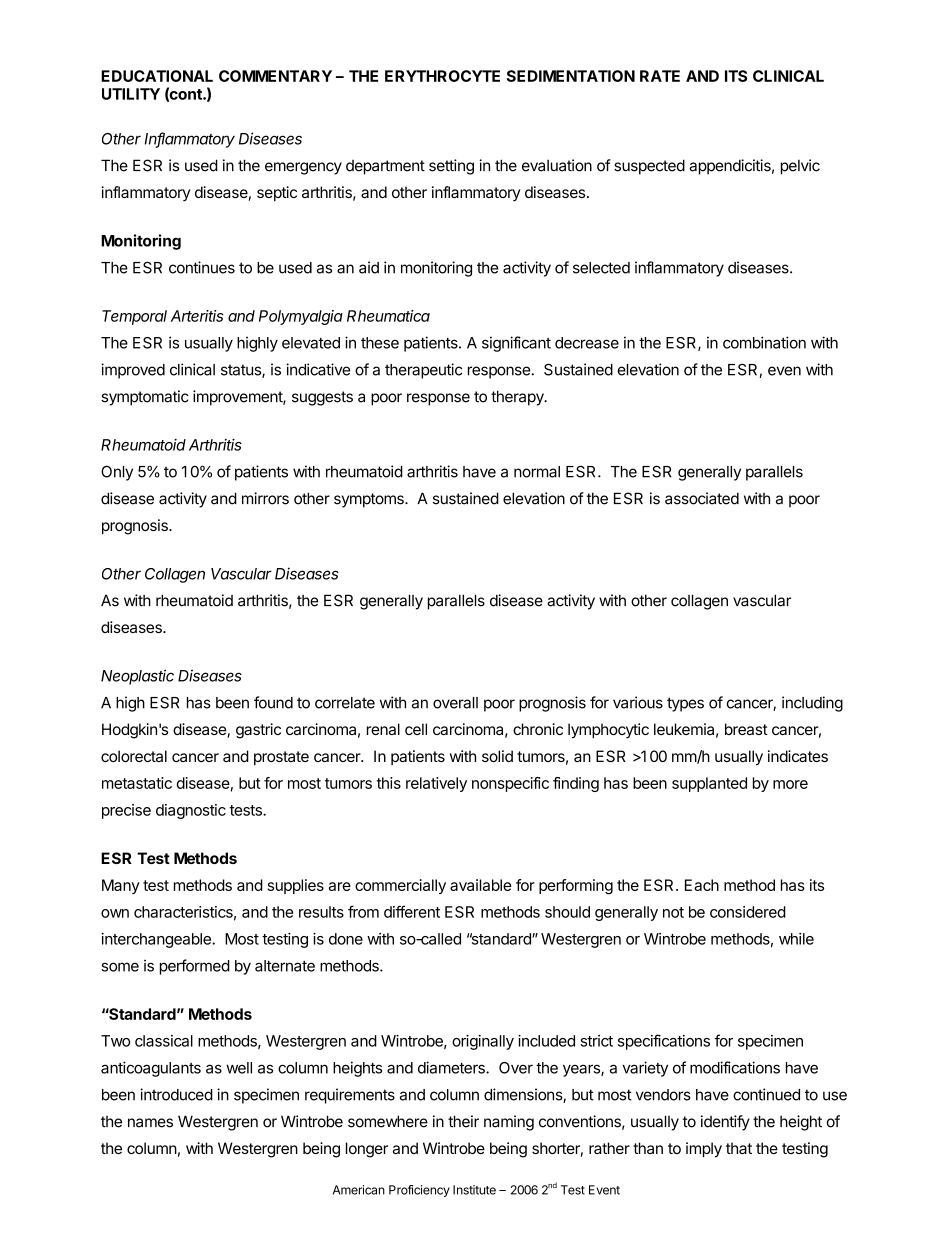  I want to click on EDUCATIONAL, so click(157, 76).
